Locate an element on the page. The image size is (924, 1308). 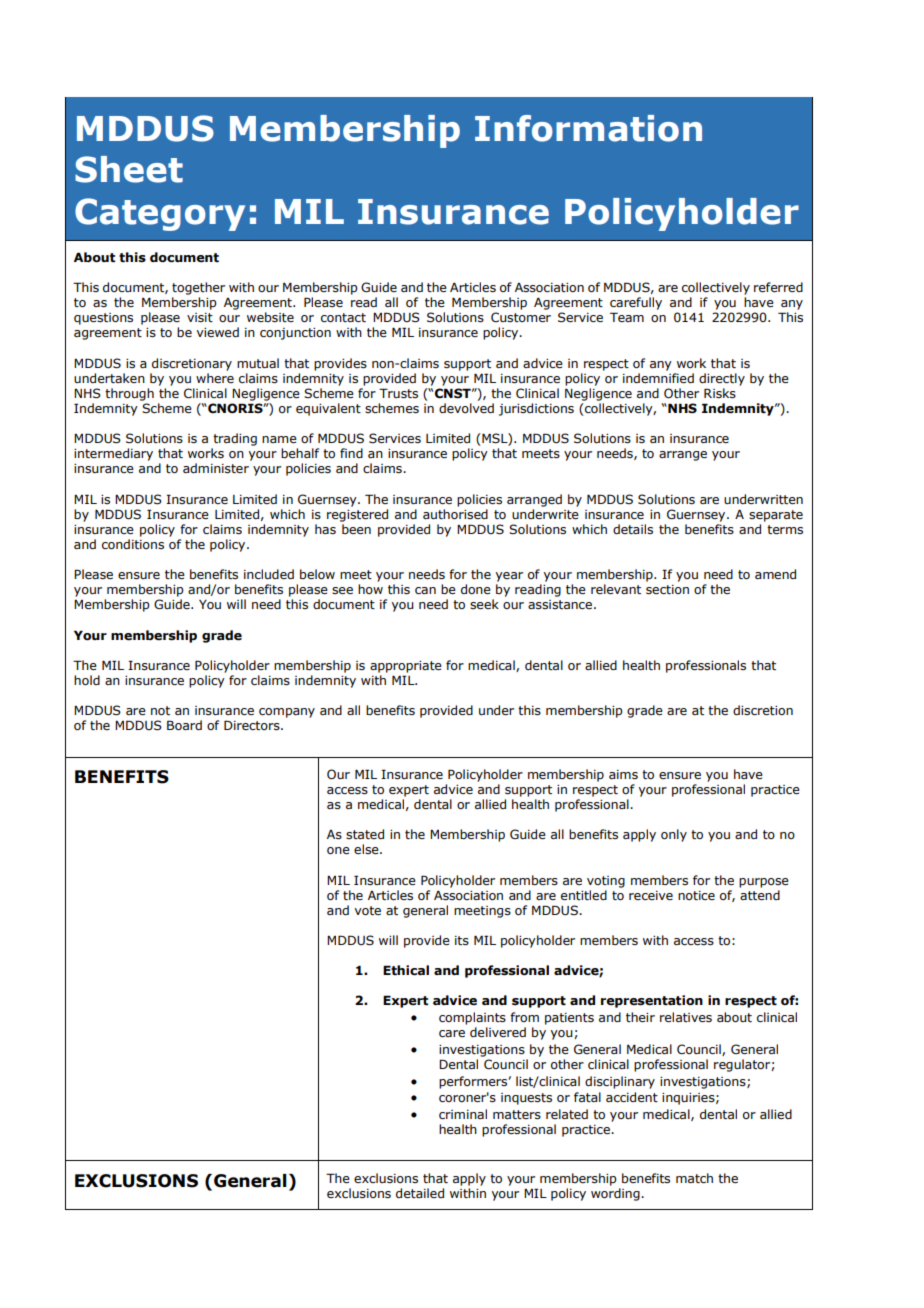
Board is located at coordinates (184, 725).
